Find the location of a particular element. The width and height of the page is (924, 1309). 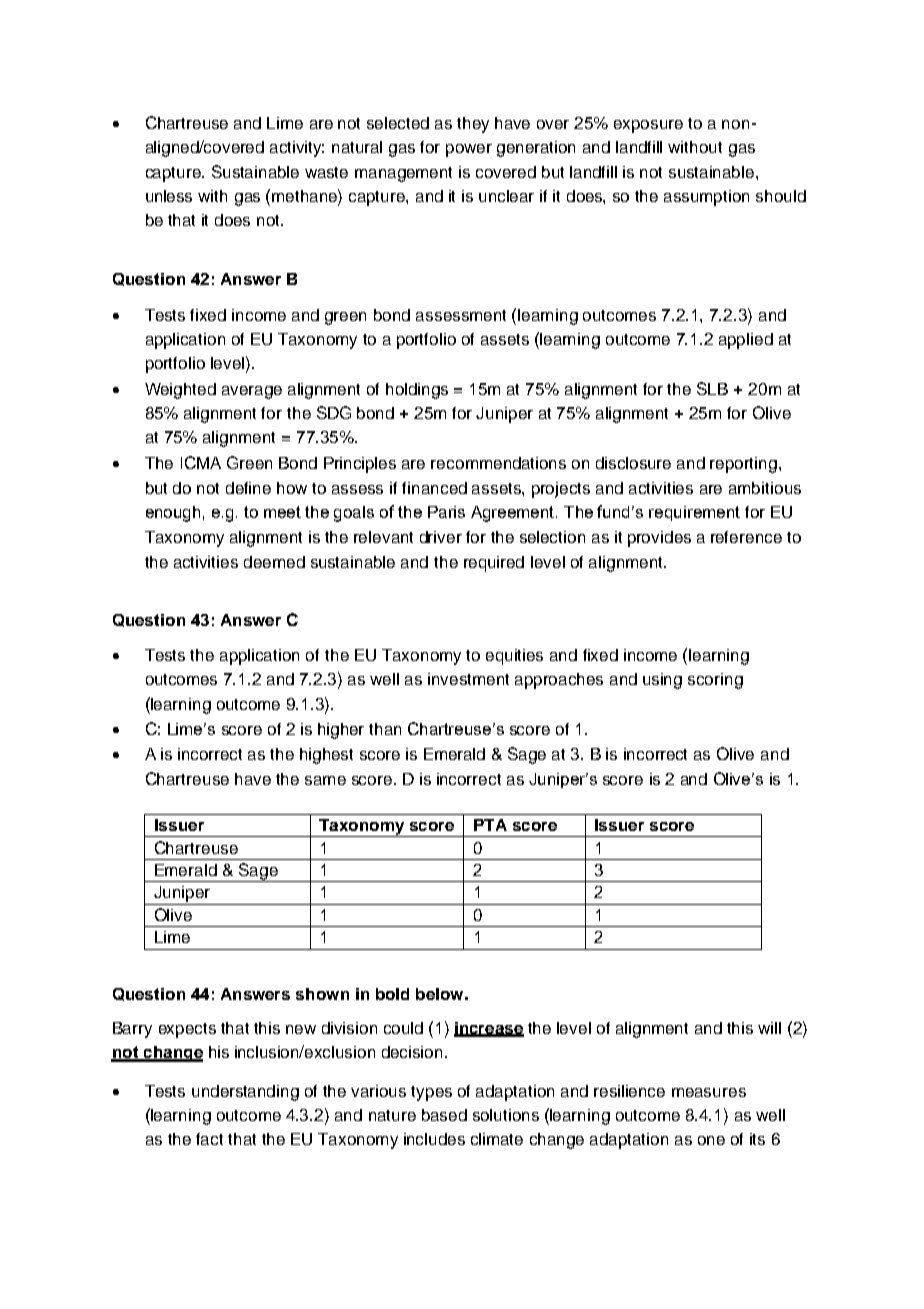

scoring is located at coordinates (715, 681).
